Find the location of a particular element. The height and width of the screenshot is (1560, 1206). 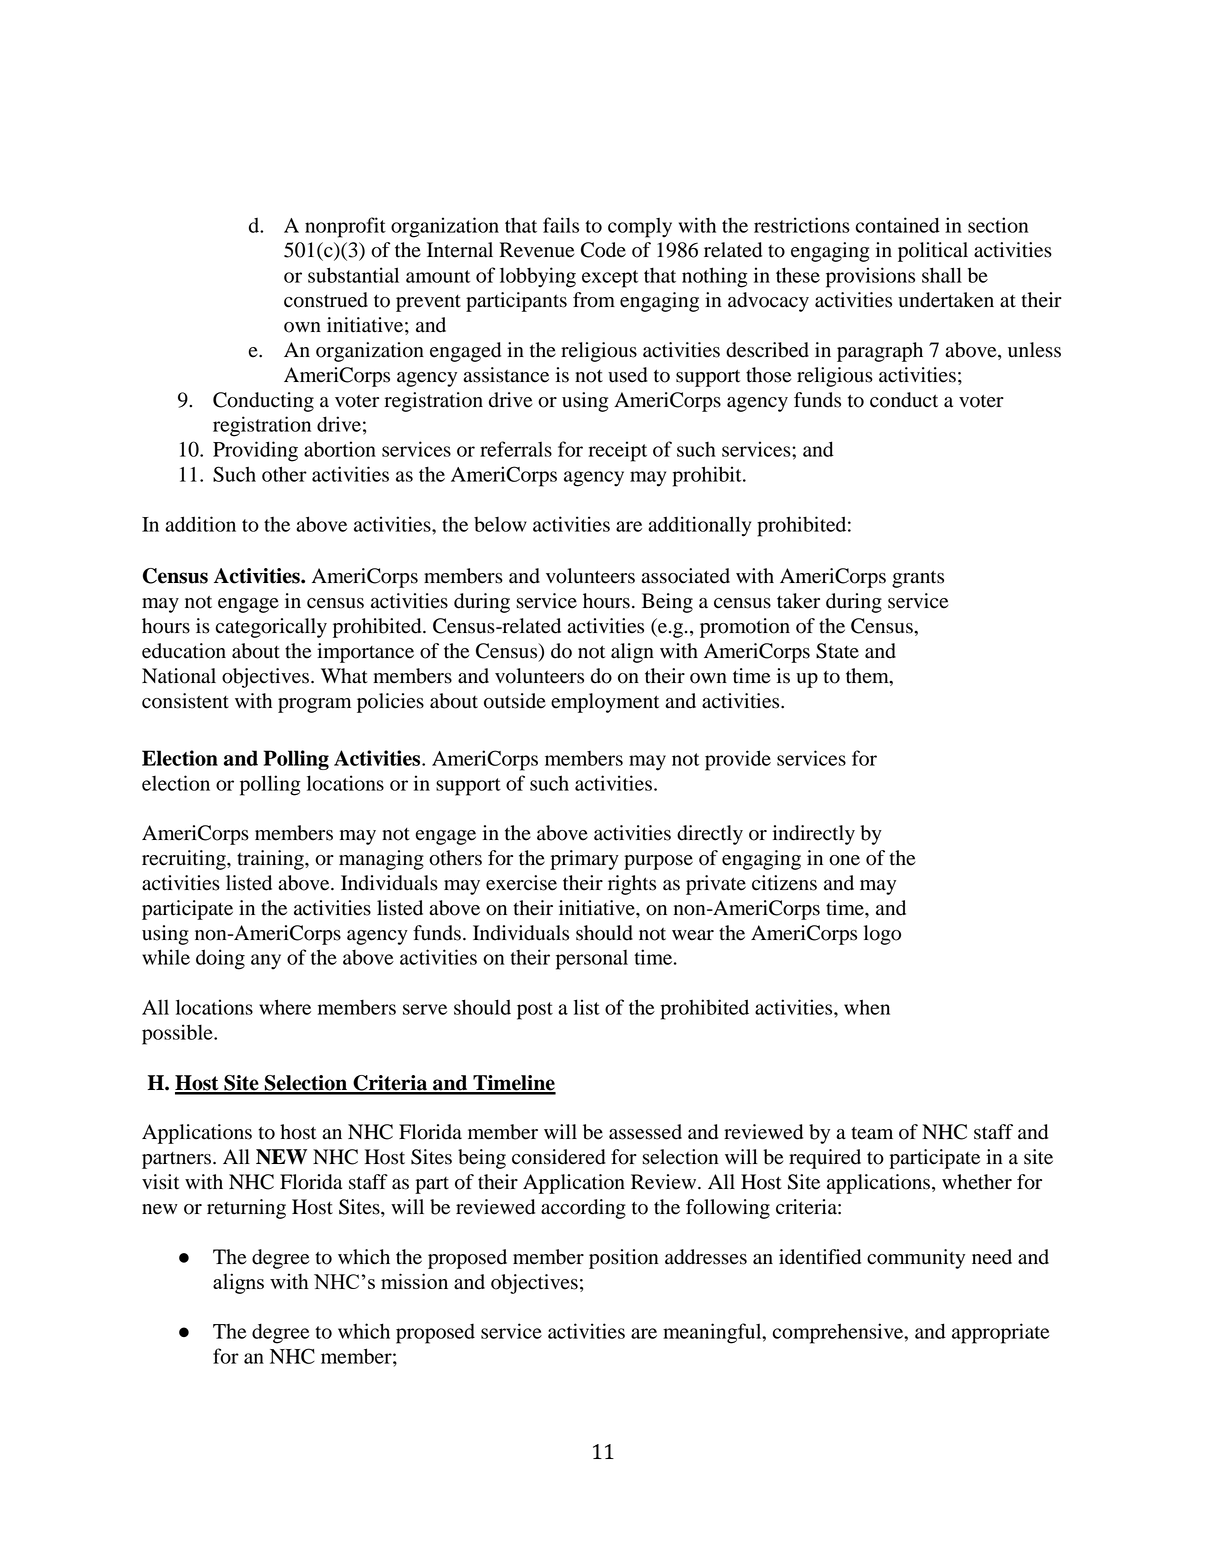

one is located at coordinates (844, 860).
